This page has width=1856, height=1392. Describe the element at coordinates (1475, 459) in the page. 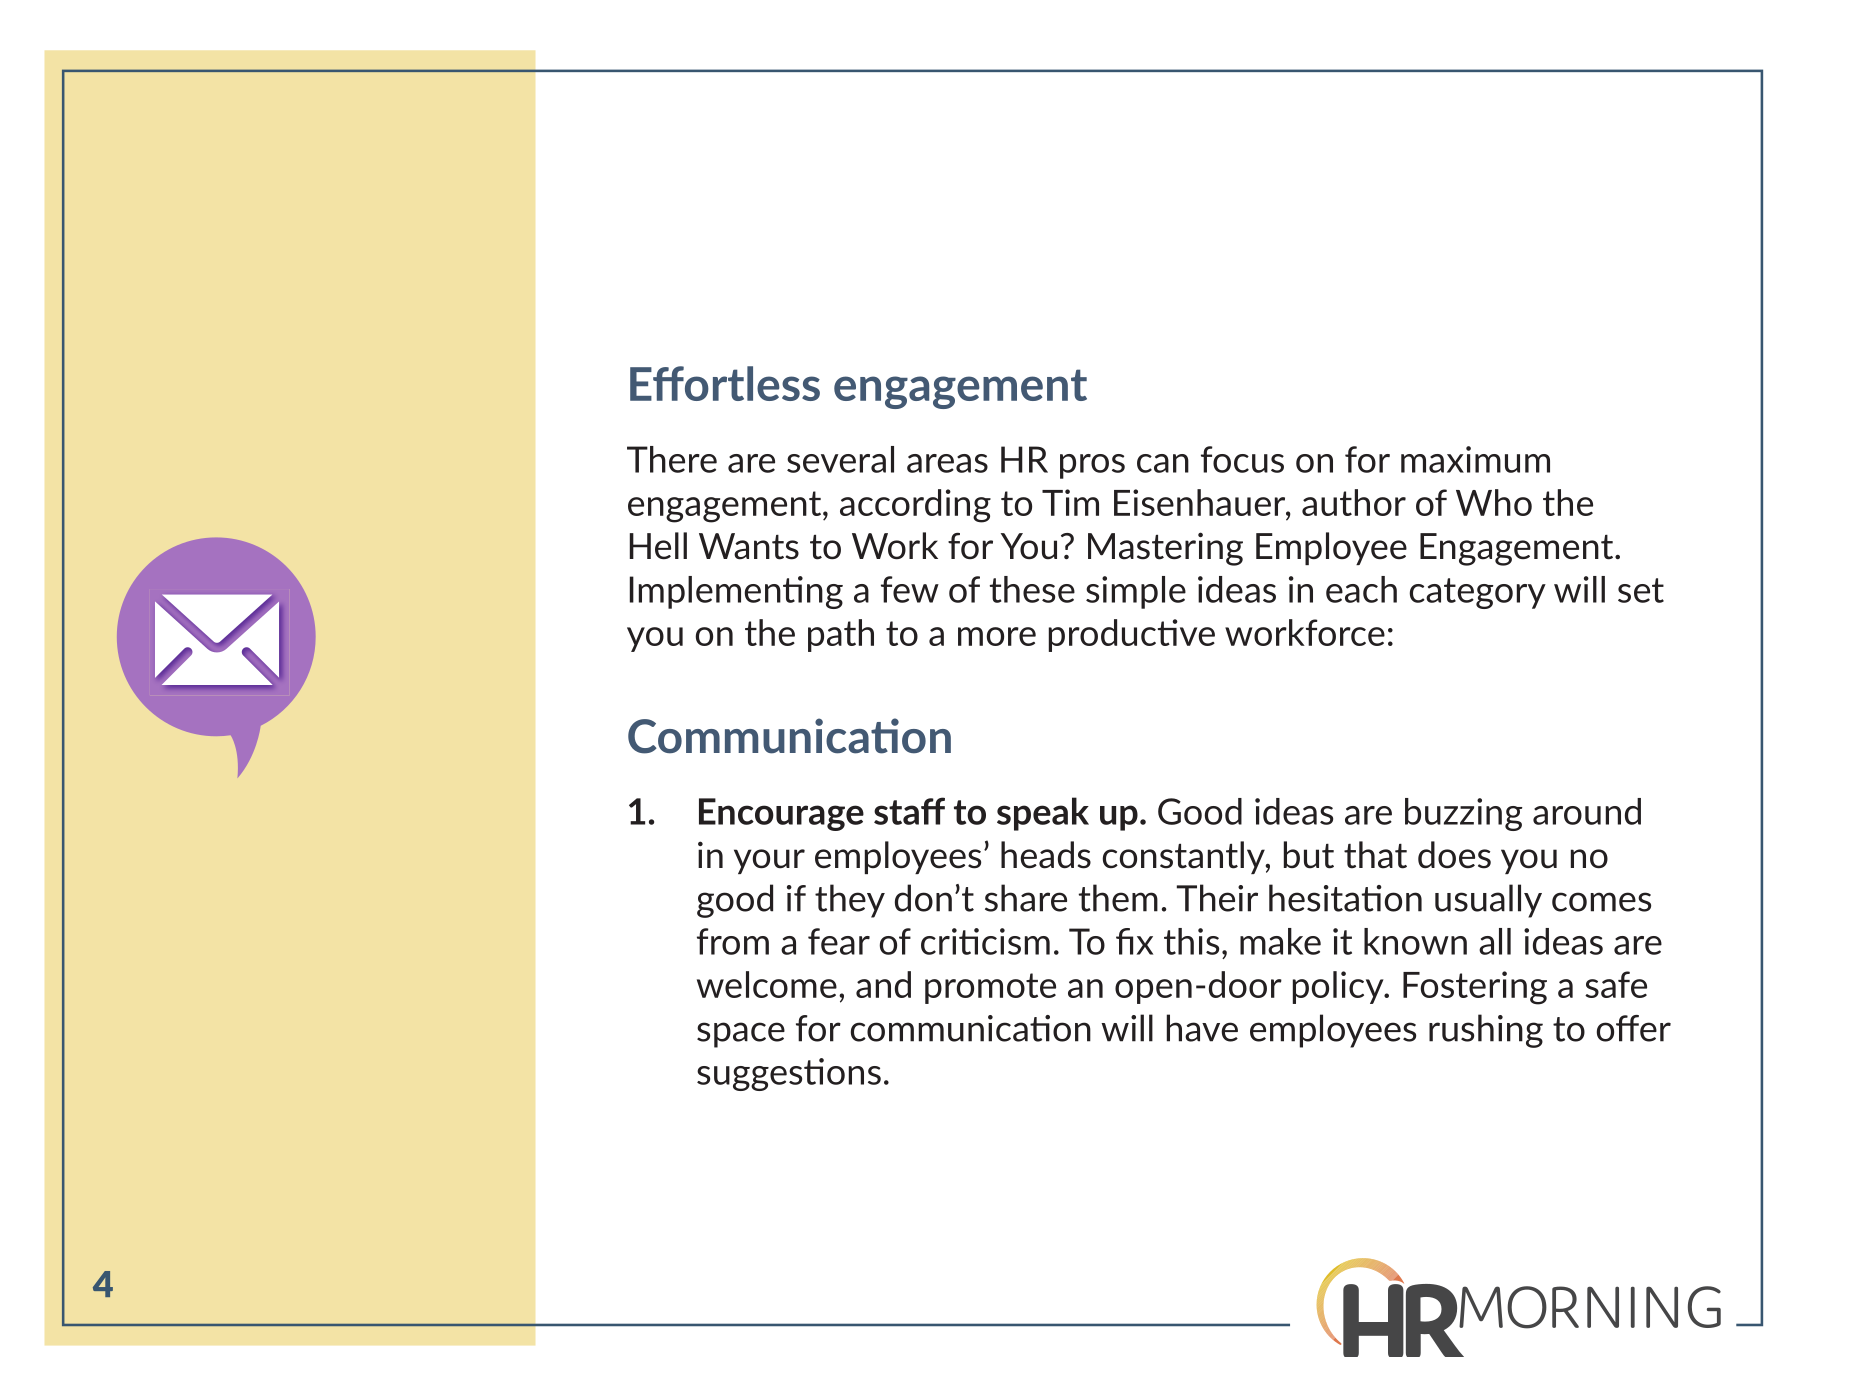

I see `maximum` at that location.
